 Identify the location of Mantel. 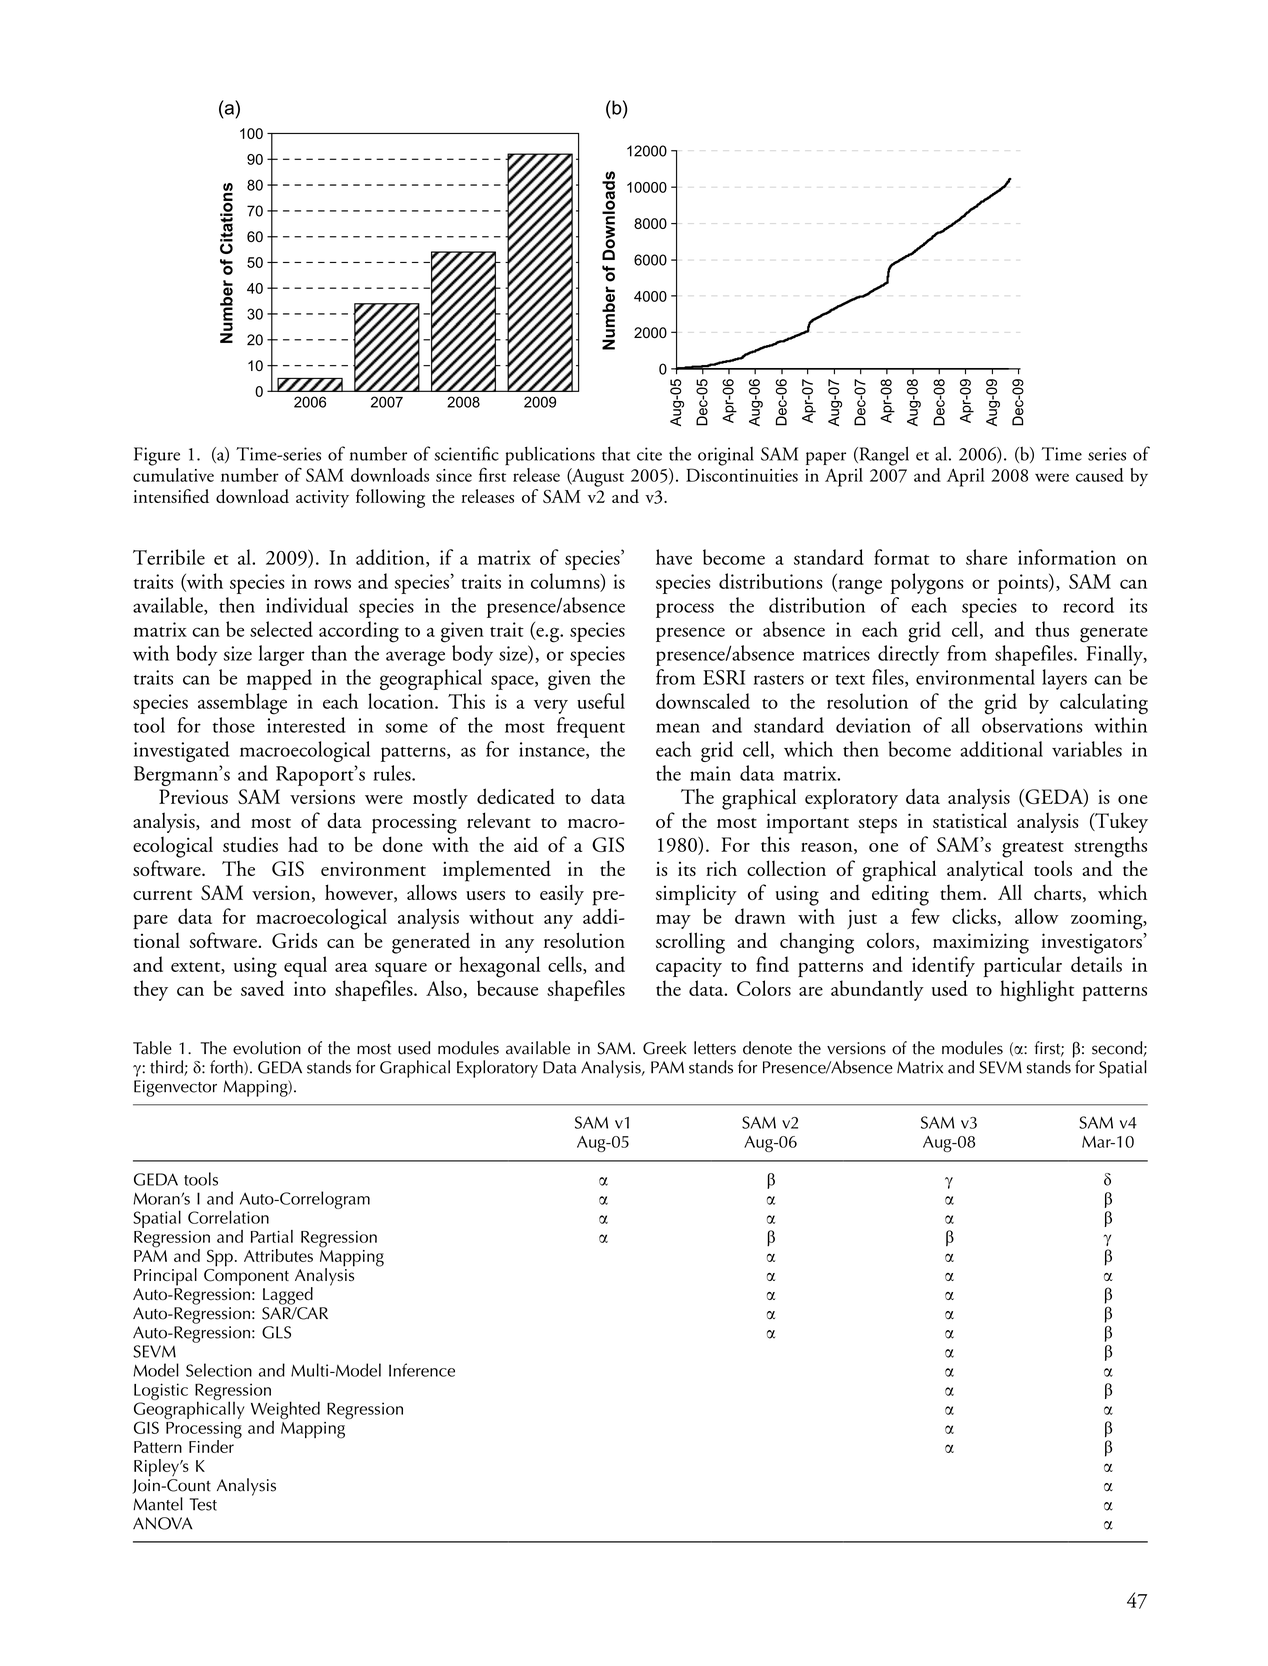
(158, 1504).
